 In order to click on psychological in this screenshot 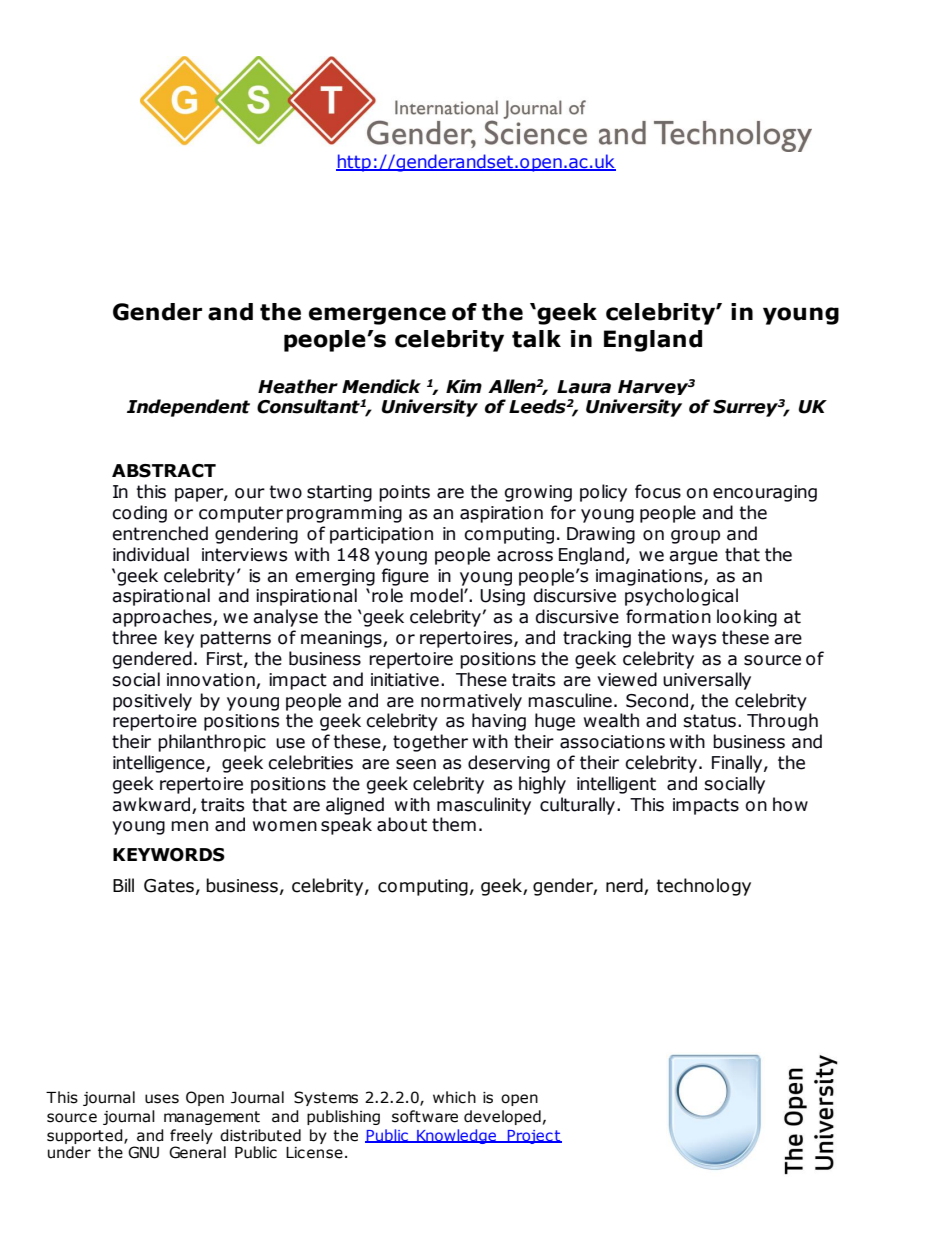, I will do `click(681, 597)`.
